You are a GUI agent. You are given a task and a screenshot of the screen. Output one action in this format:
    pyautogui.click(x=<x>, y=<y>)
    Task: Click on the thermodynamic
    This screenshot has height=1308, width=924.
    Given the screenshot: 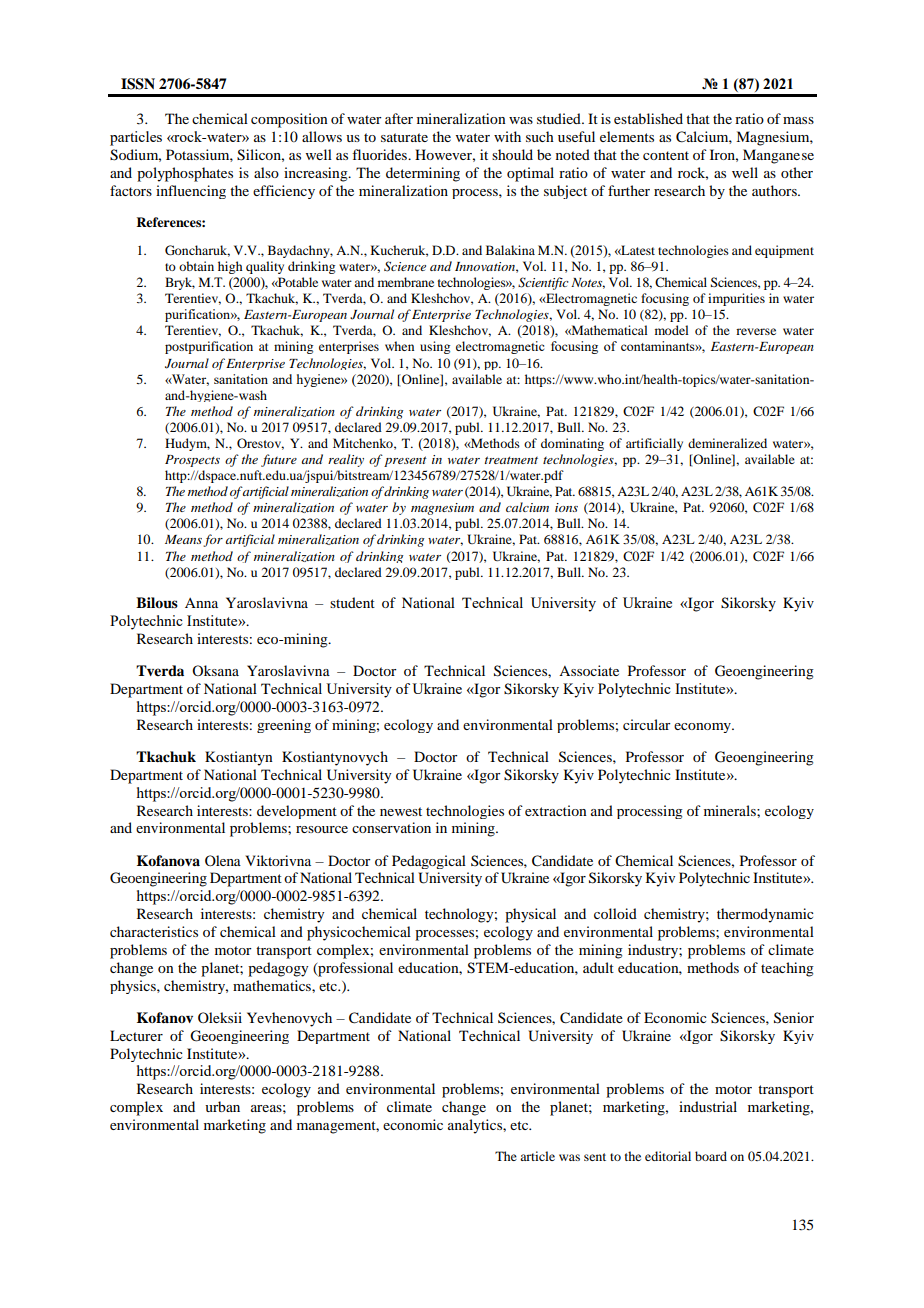 What is the action you would take?
    pyautogui.click(x=765, y=915)
